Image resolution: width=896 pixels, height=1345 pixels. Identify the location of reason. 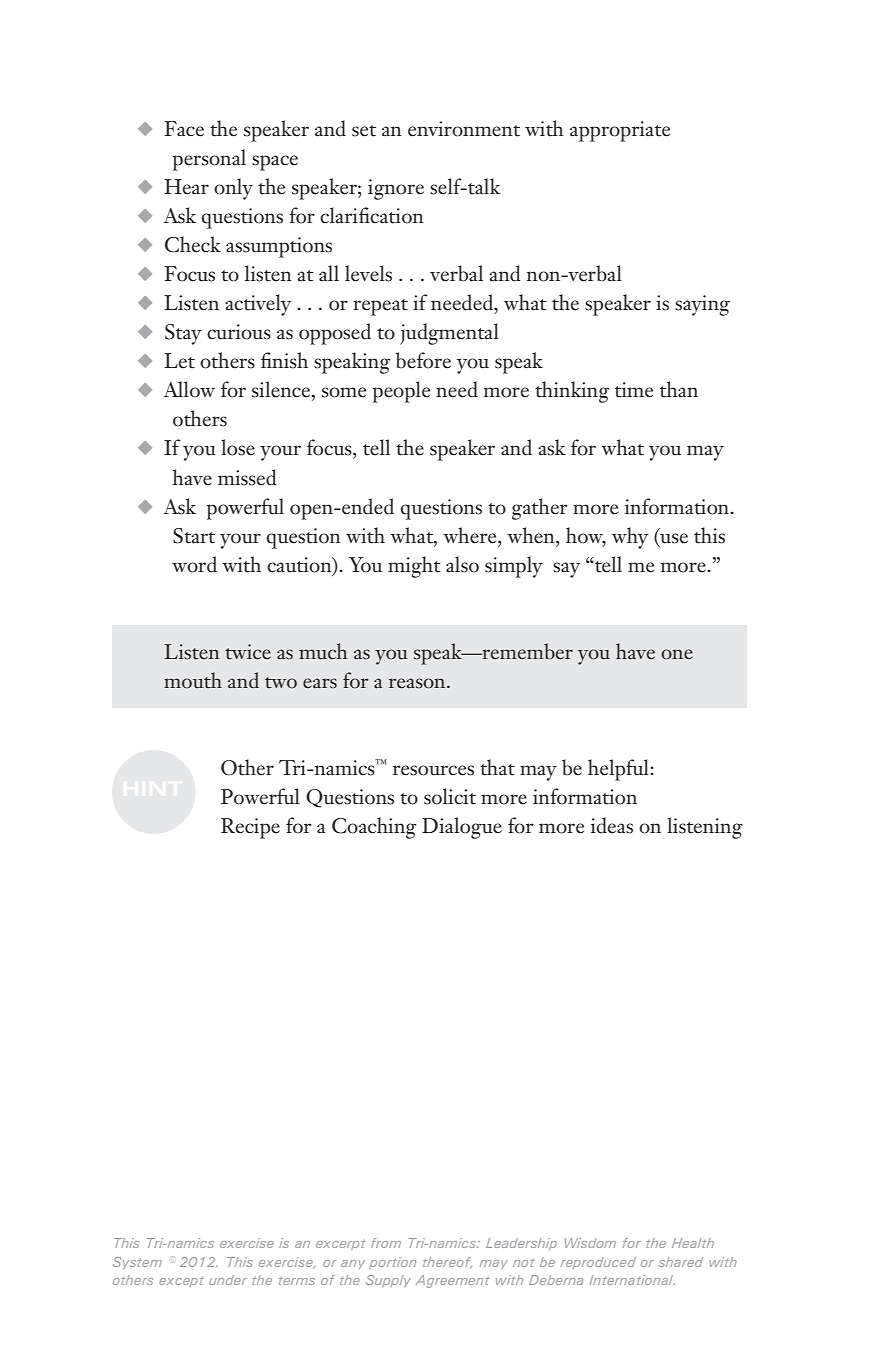
(418, 683).
